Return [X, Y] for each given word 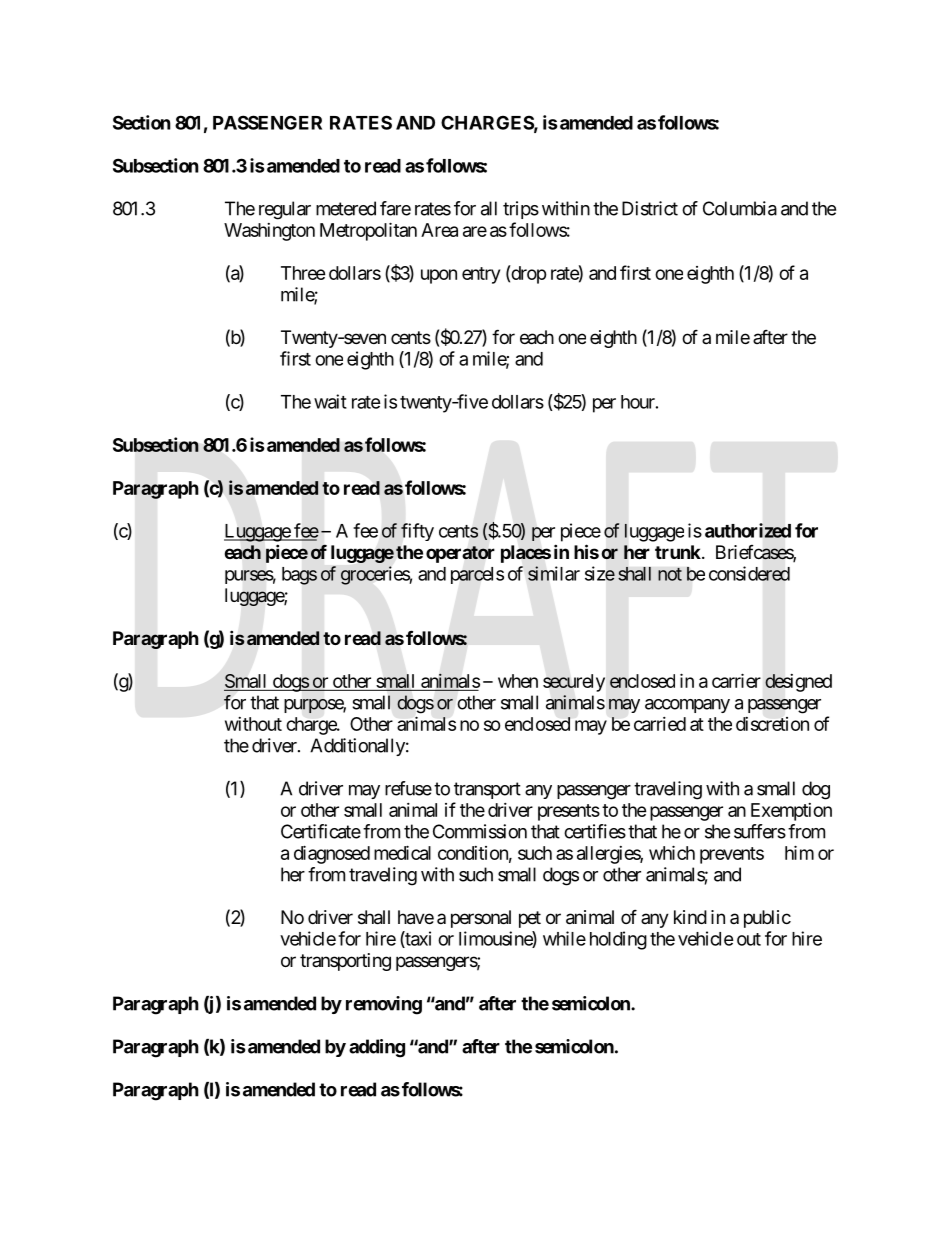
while [564, 938]
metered [346, 208]
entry [481, 275]
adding [377, 1048]
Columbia [740, 208]
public [767, 919]
